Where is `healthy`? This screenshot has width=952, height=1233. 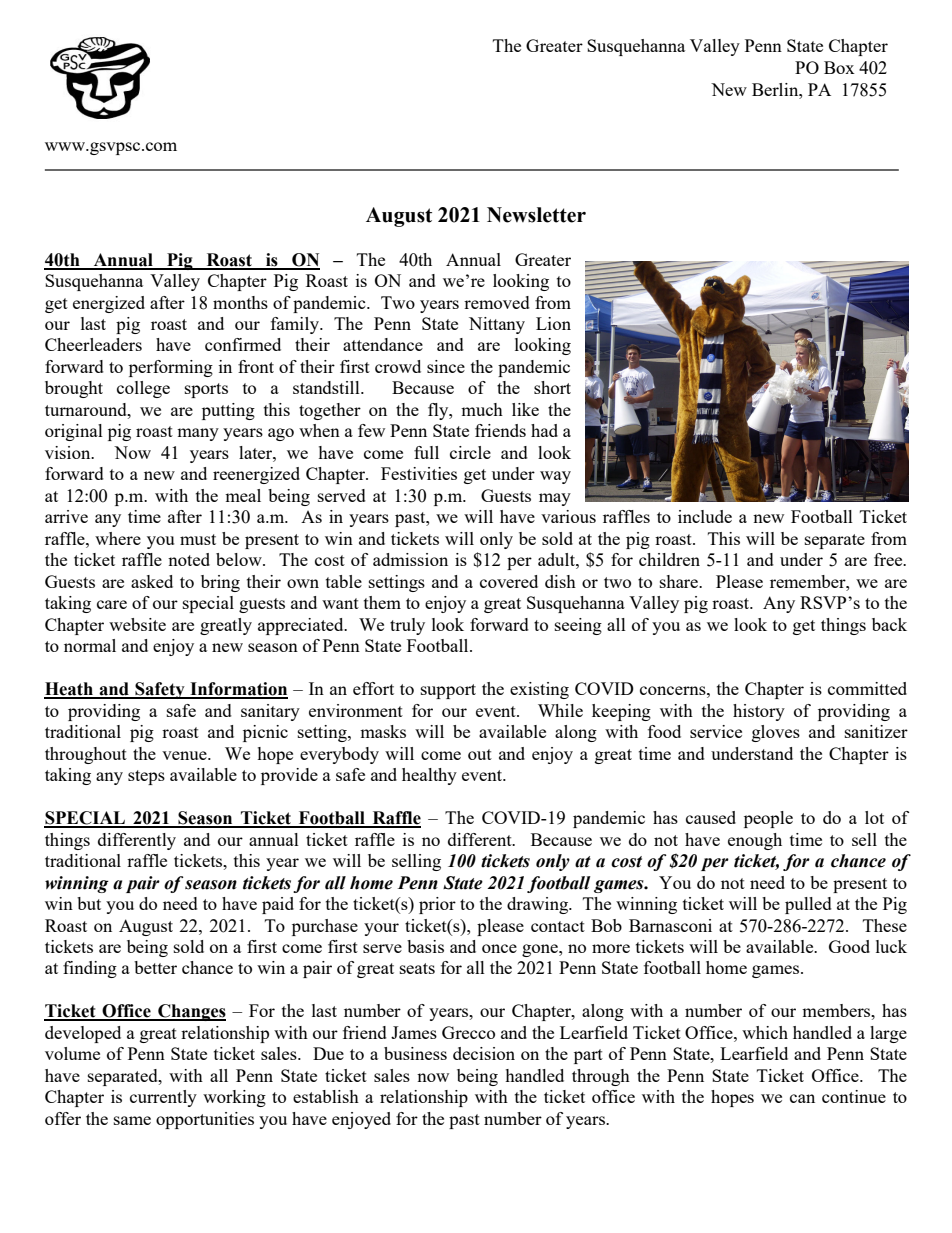
healthy is located at coordinates (429, 776).
